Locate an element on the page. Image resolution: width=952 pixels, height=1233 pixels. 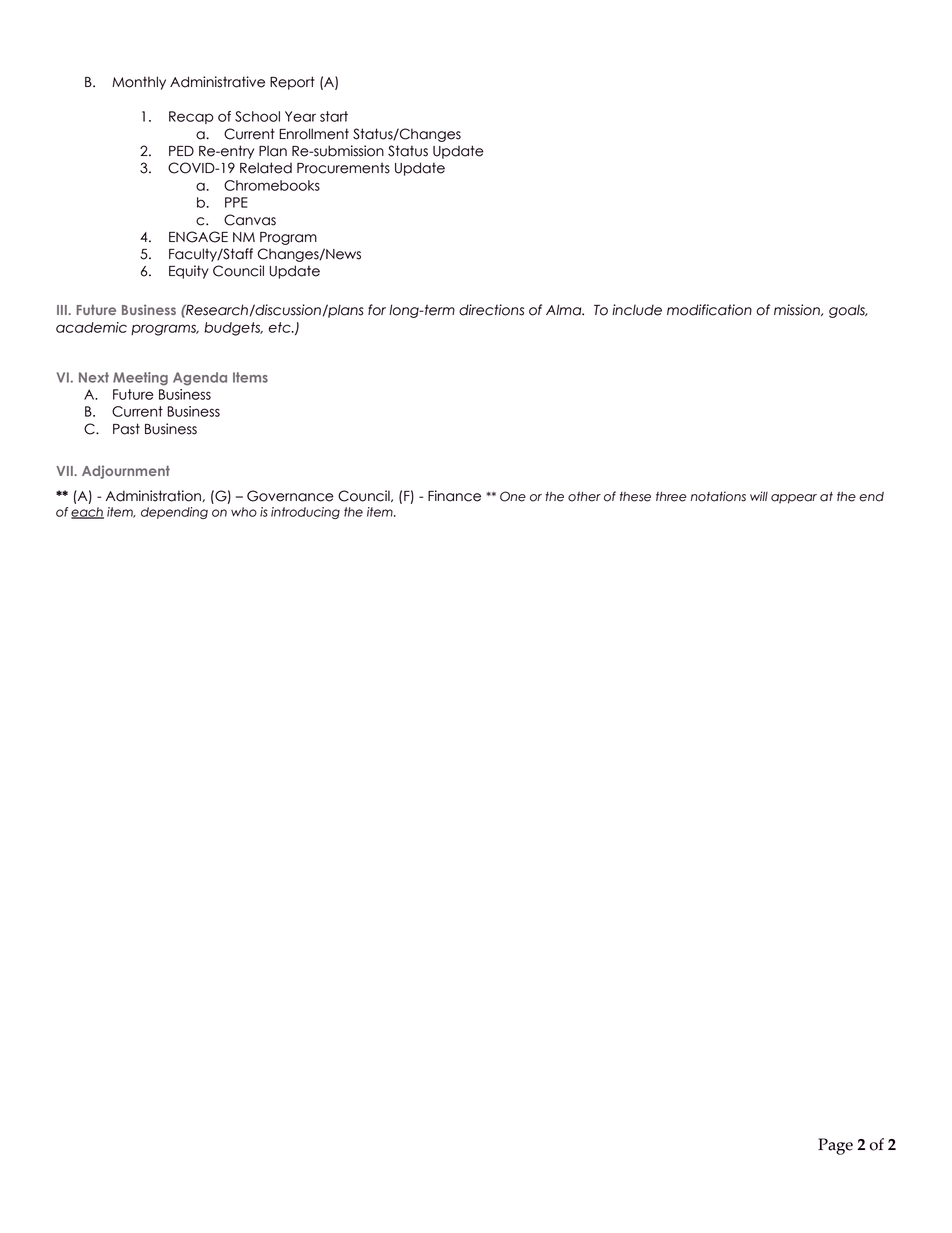
who is located at coordinates (244, 512).
